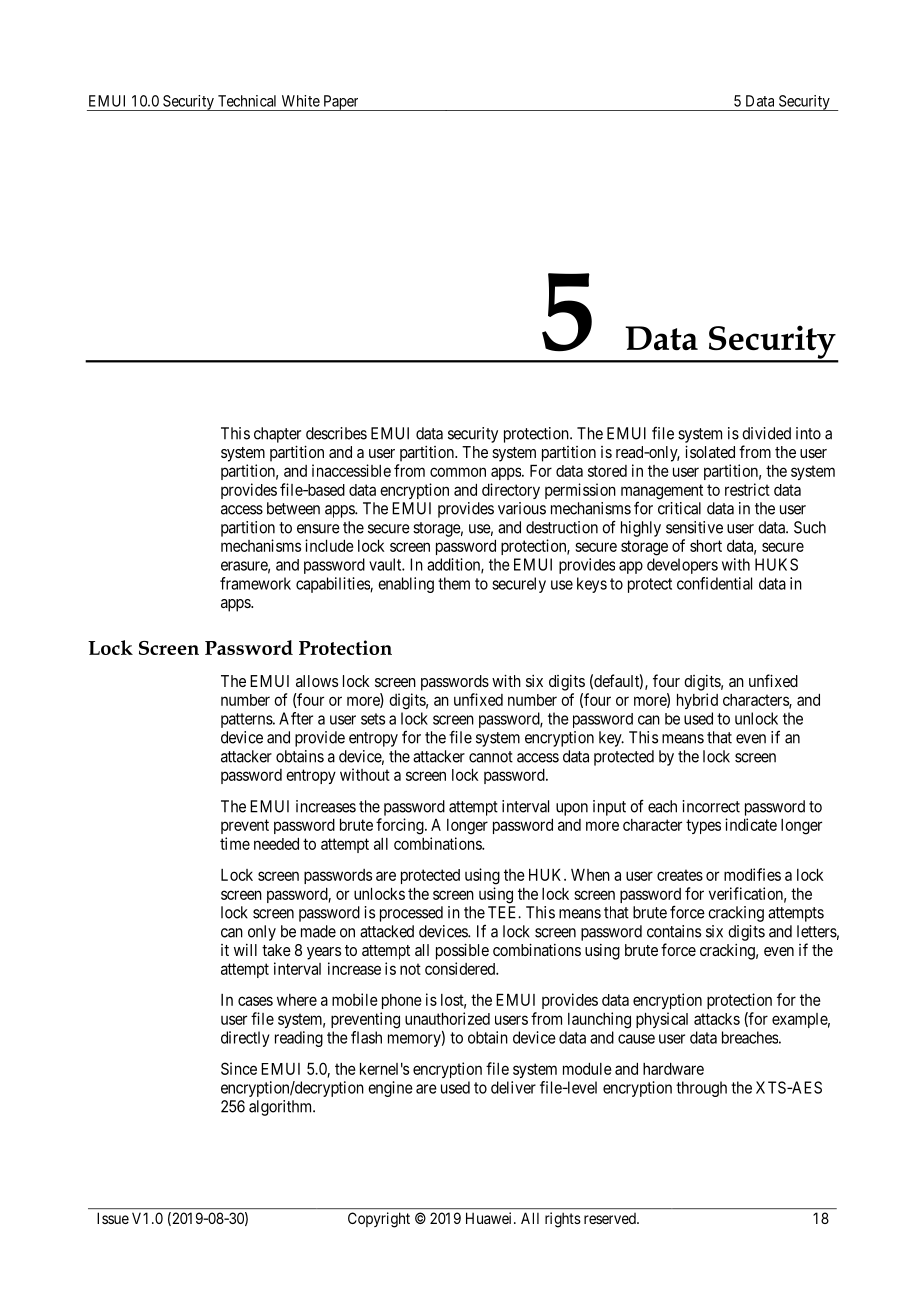 The height and width of the document is (1308, 924). I want to click on them, so click(454, 583).
